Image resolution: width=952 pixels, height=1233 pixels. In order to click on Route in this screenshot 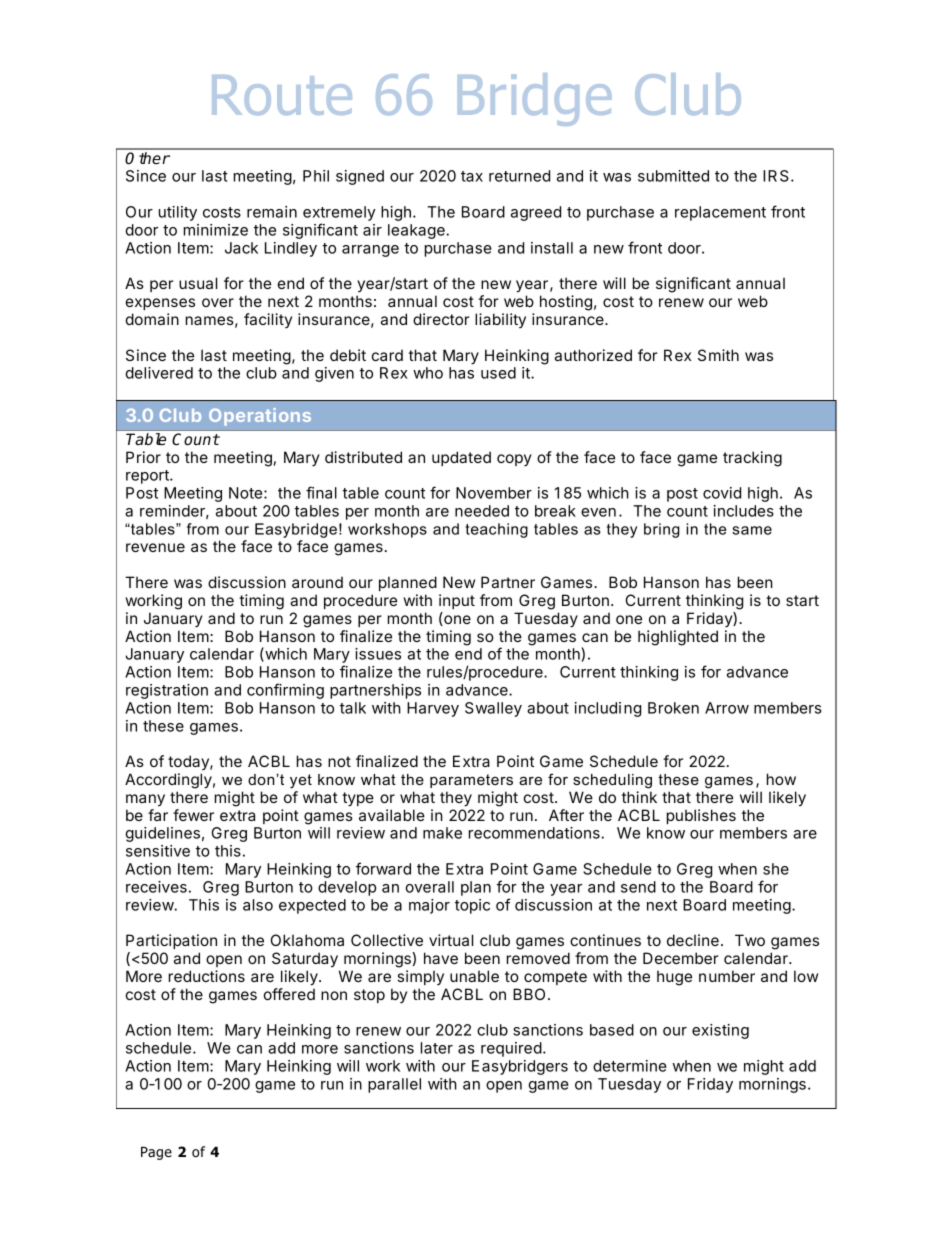, I will do `click(282, 95)`.
